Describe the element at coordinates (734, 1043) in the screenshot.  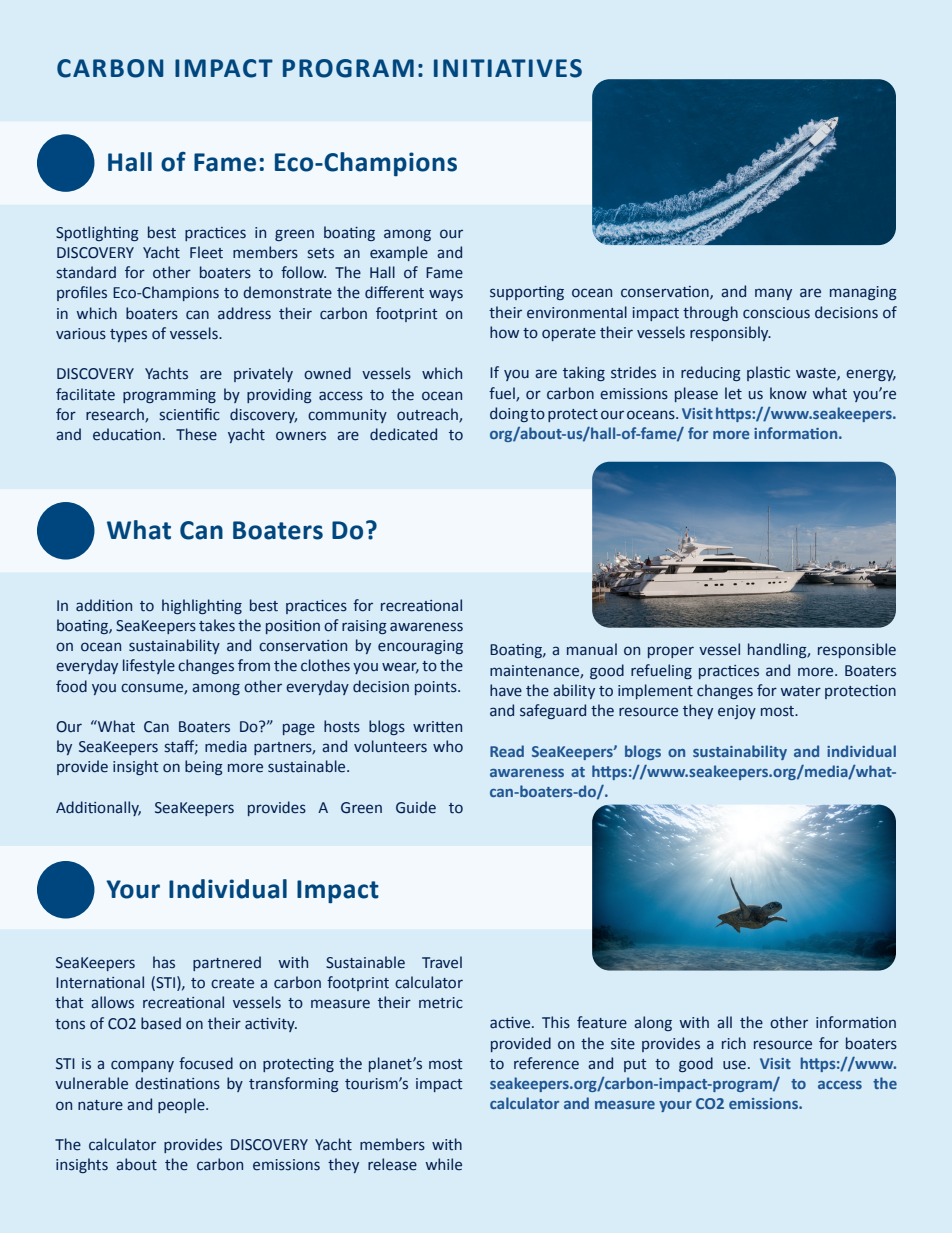
I see `rich` at that location.
